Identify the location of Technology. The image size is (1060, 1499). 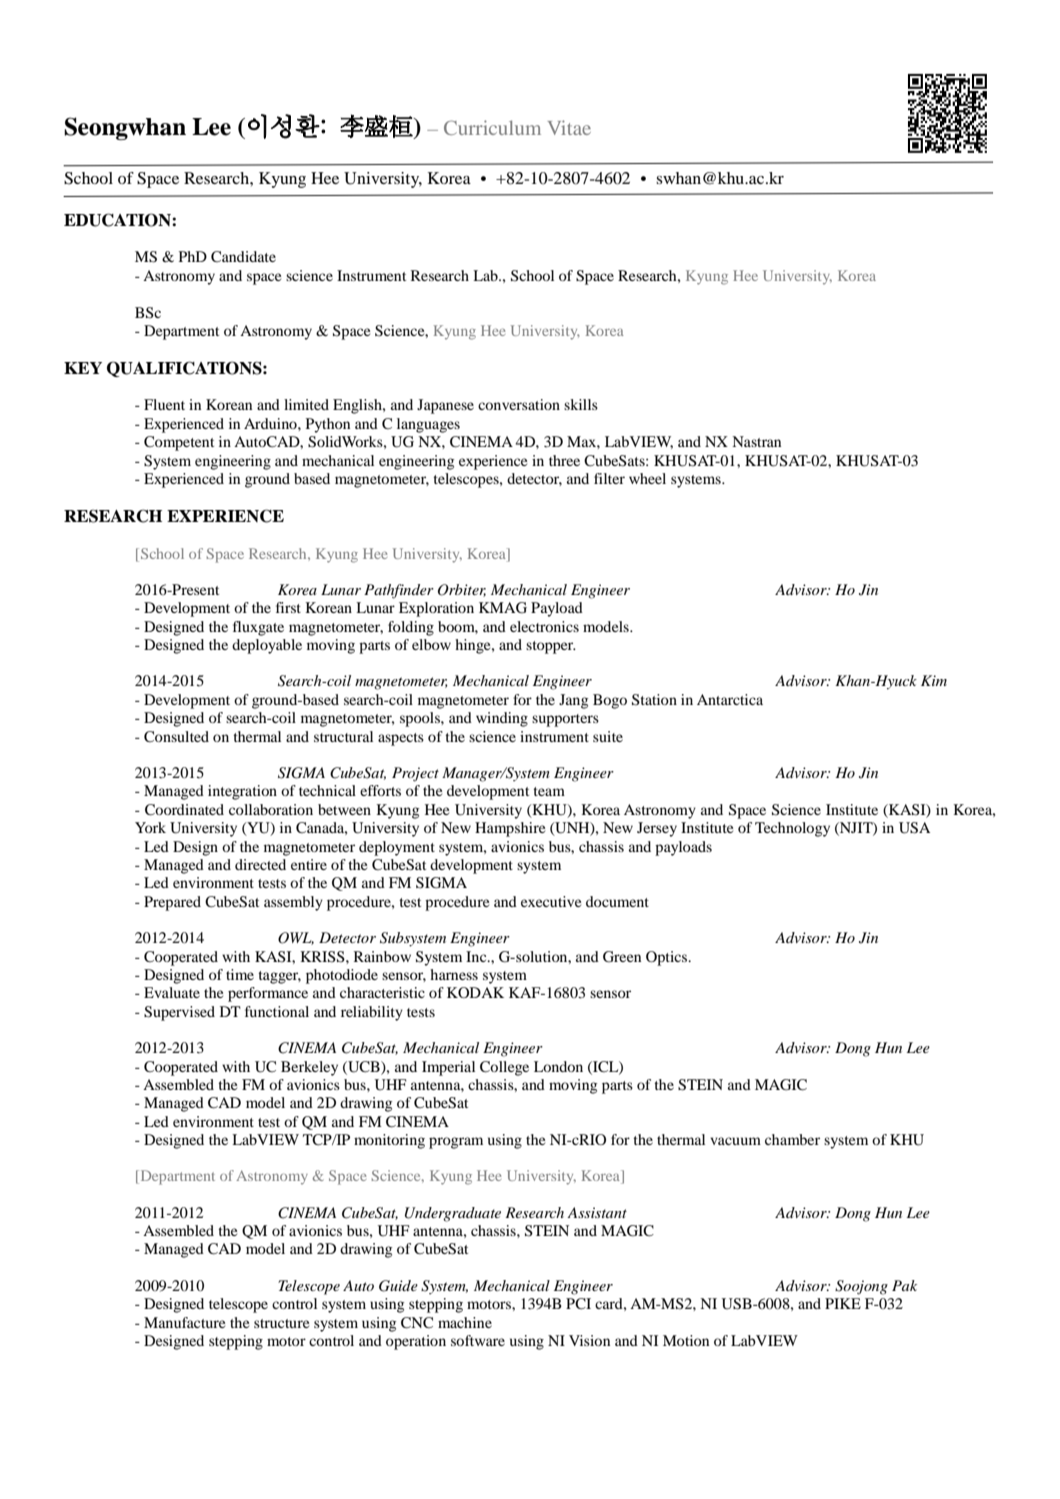
(792, 829).
